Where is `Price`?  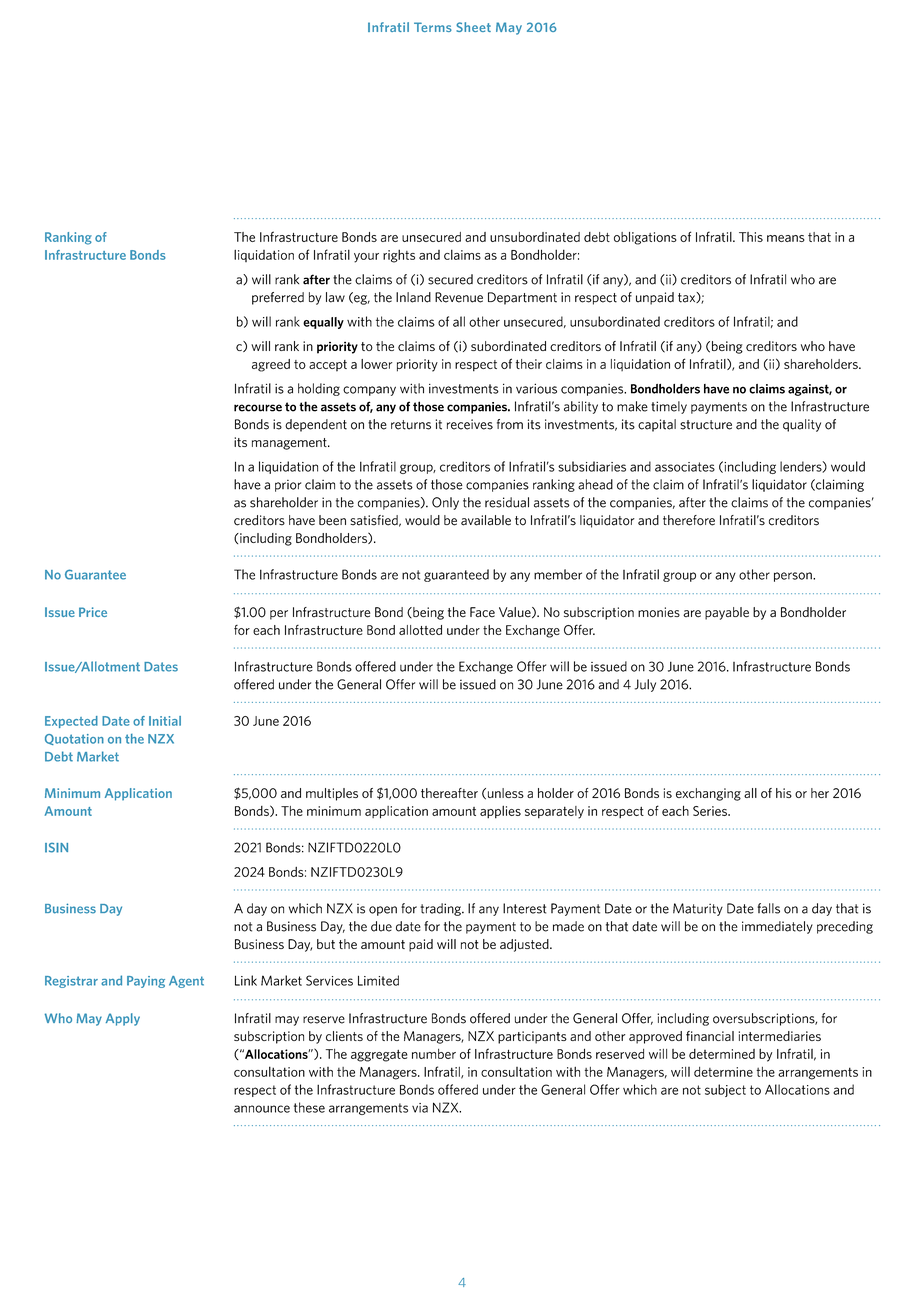
Price is located at coordinates (93, 612).
